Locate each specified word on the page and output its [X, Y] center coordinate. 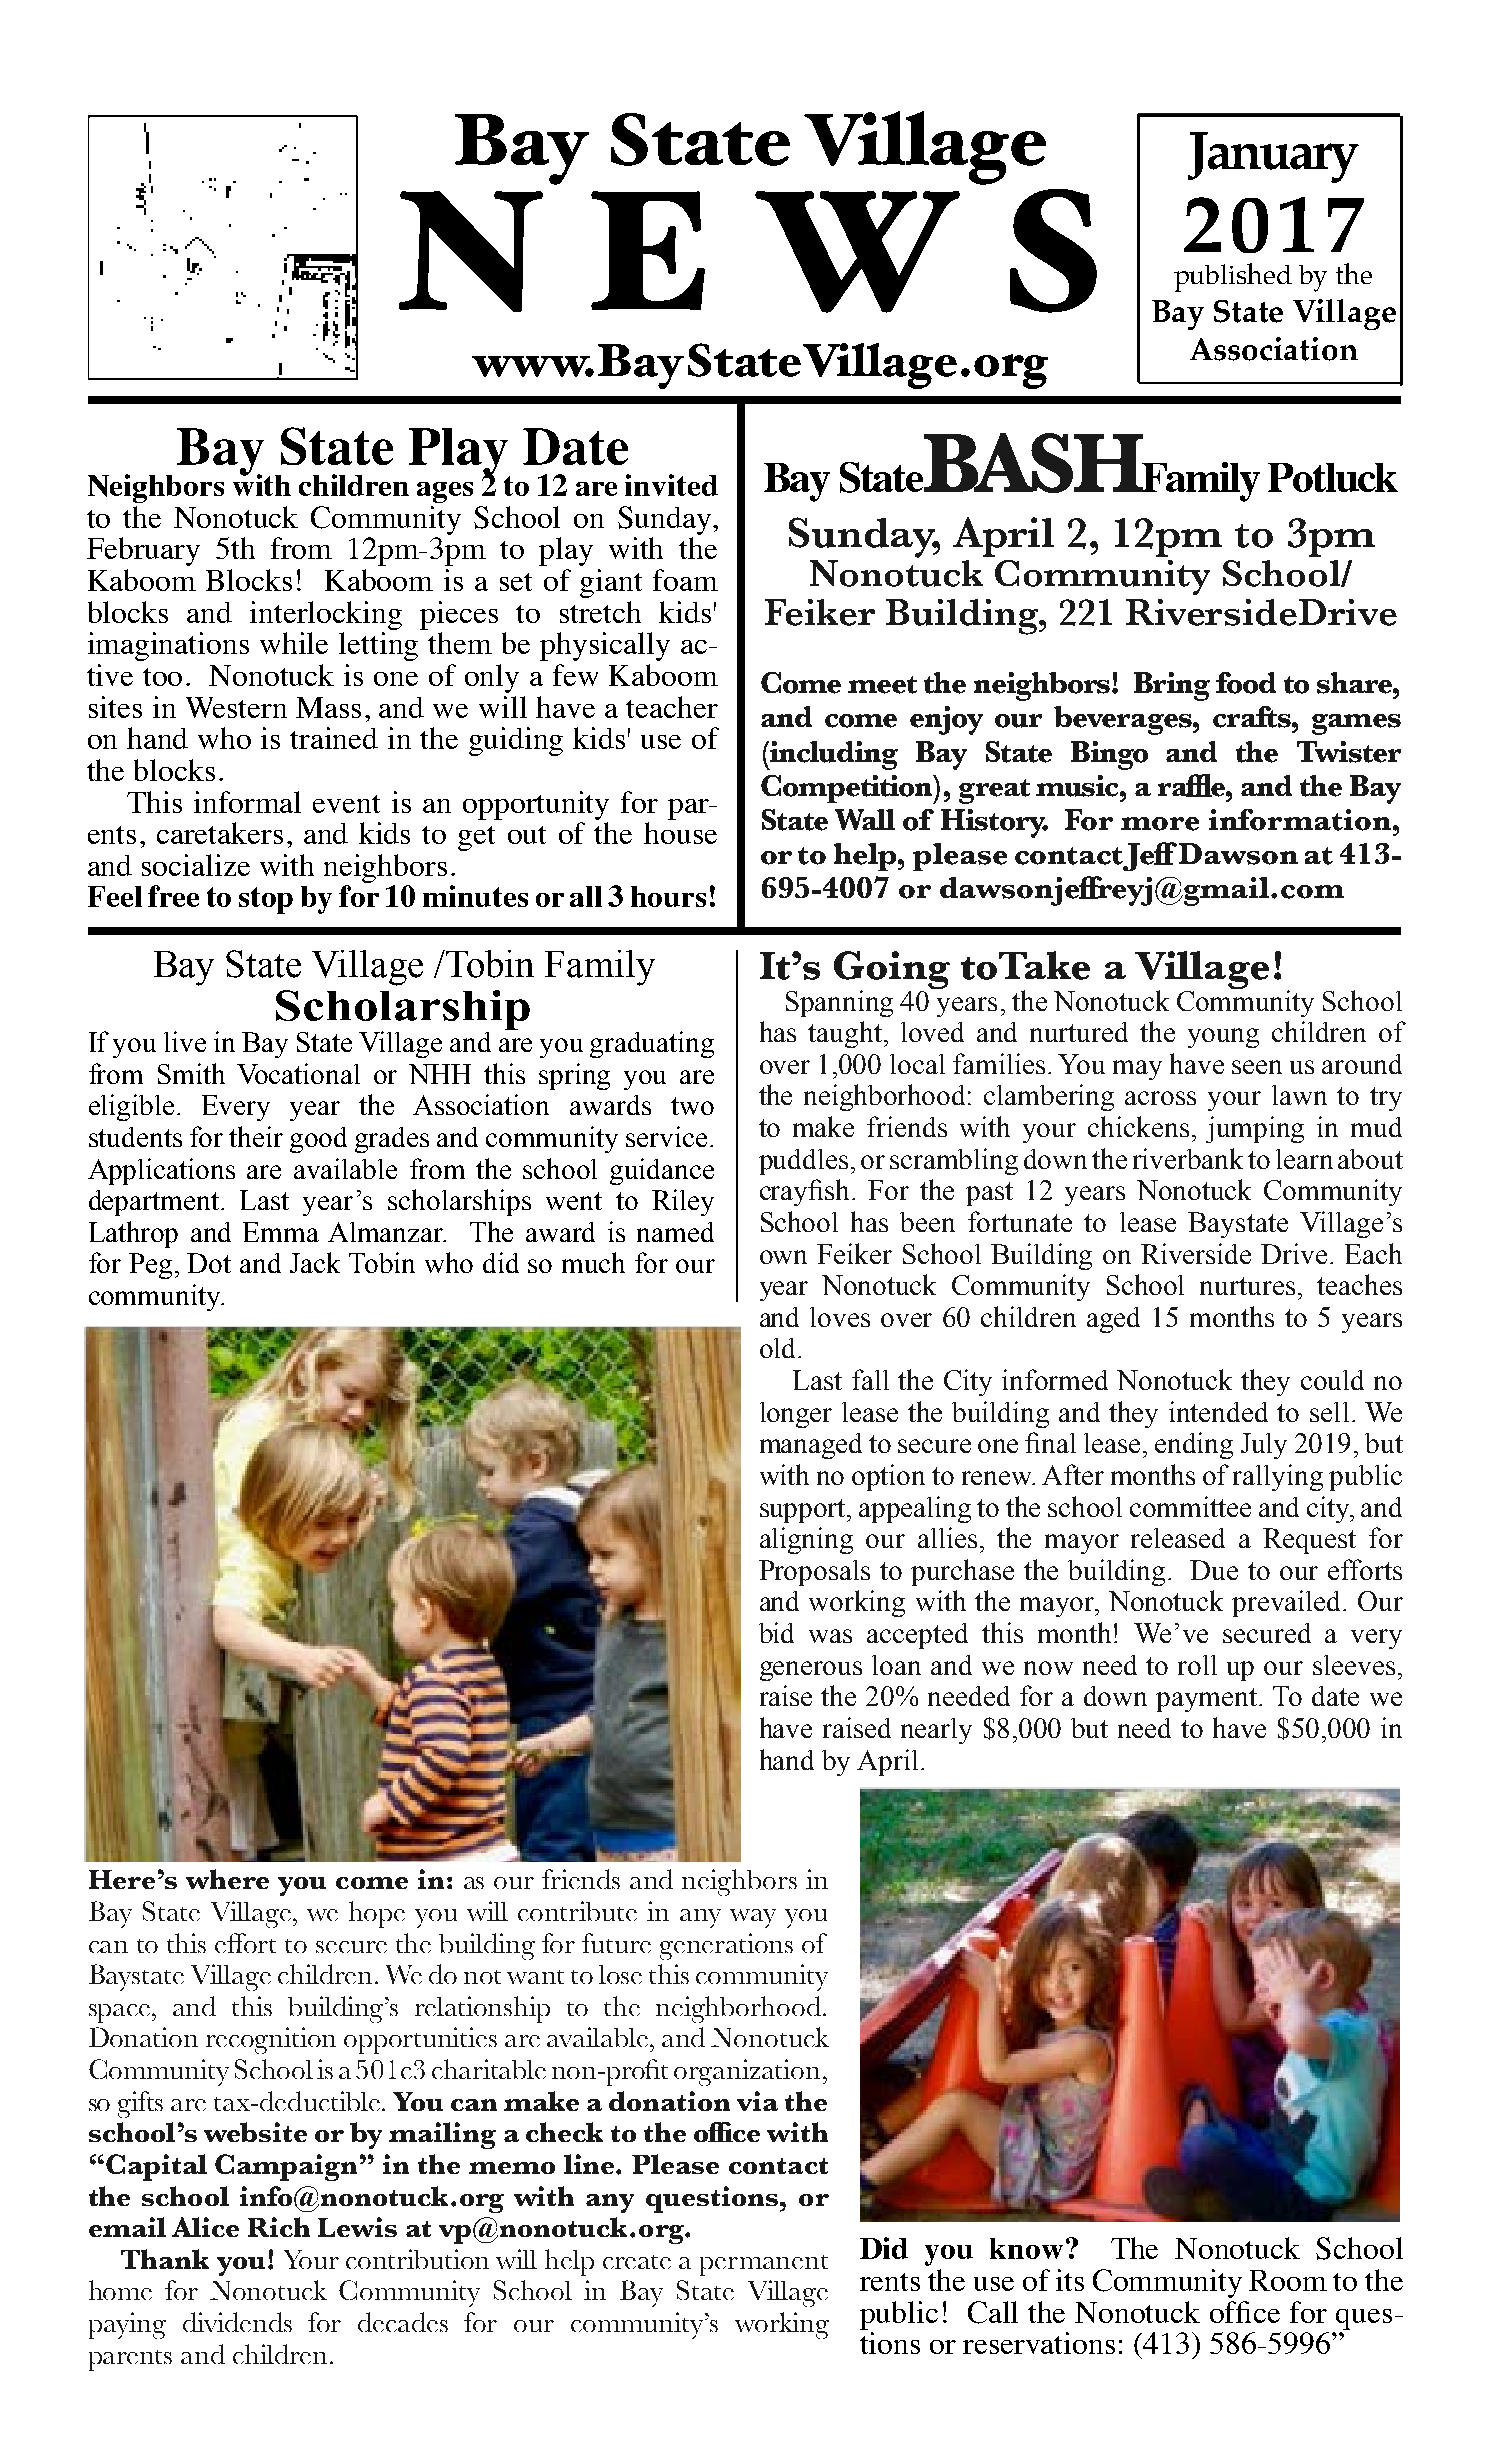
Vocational [298, 1073]
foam [685, 580]
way [753, 1918]
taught [845, 1034]
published [1233, 277]
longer [796, 1415]
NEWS [748, 251]
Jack [315, 1262]
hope [377, 1914]
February [143, 551]
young [1223, 1038]
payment [1208, 1700]
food [1246, 683]
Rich [279, 2227]
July [1264, 1446]
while [294, 643]
